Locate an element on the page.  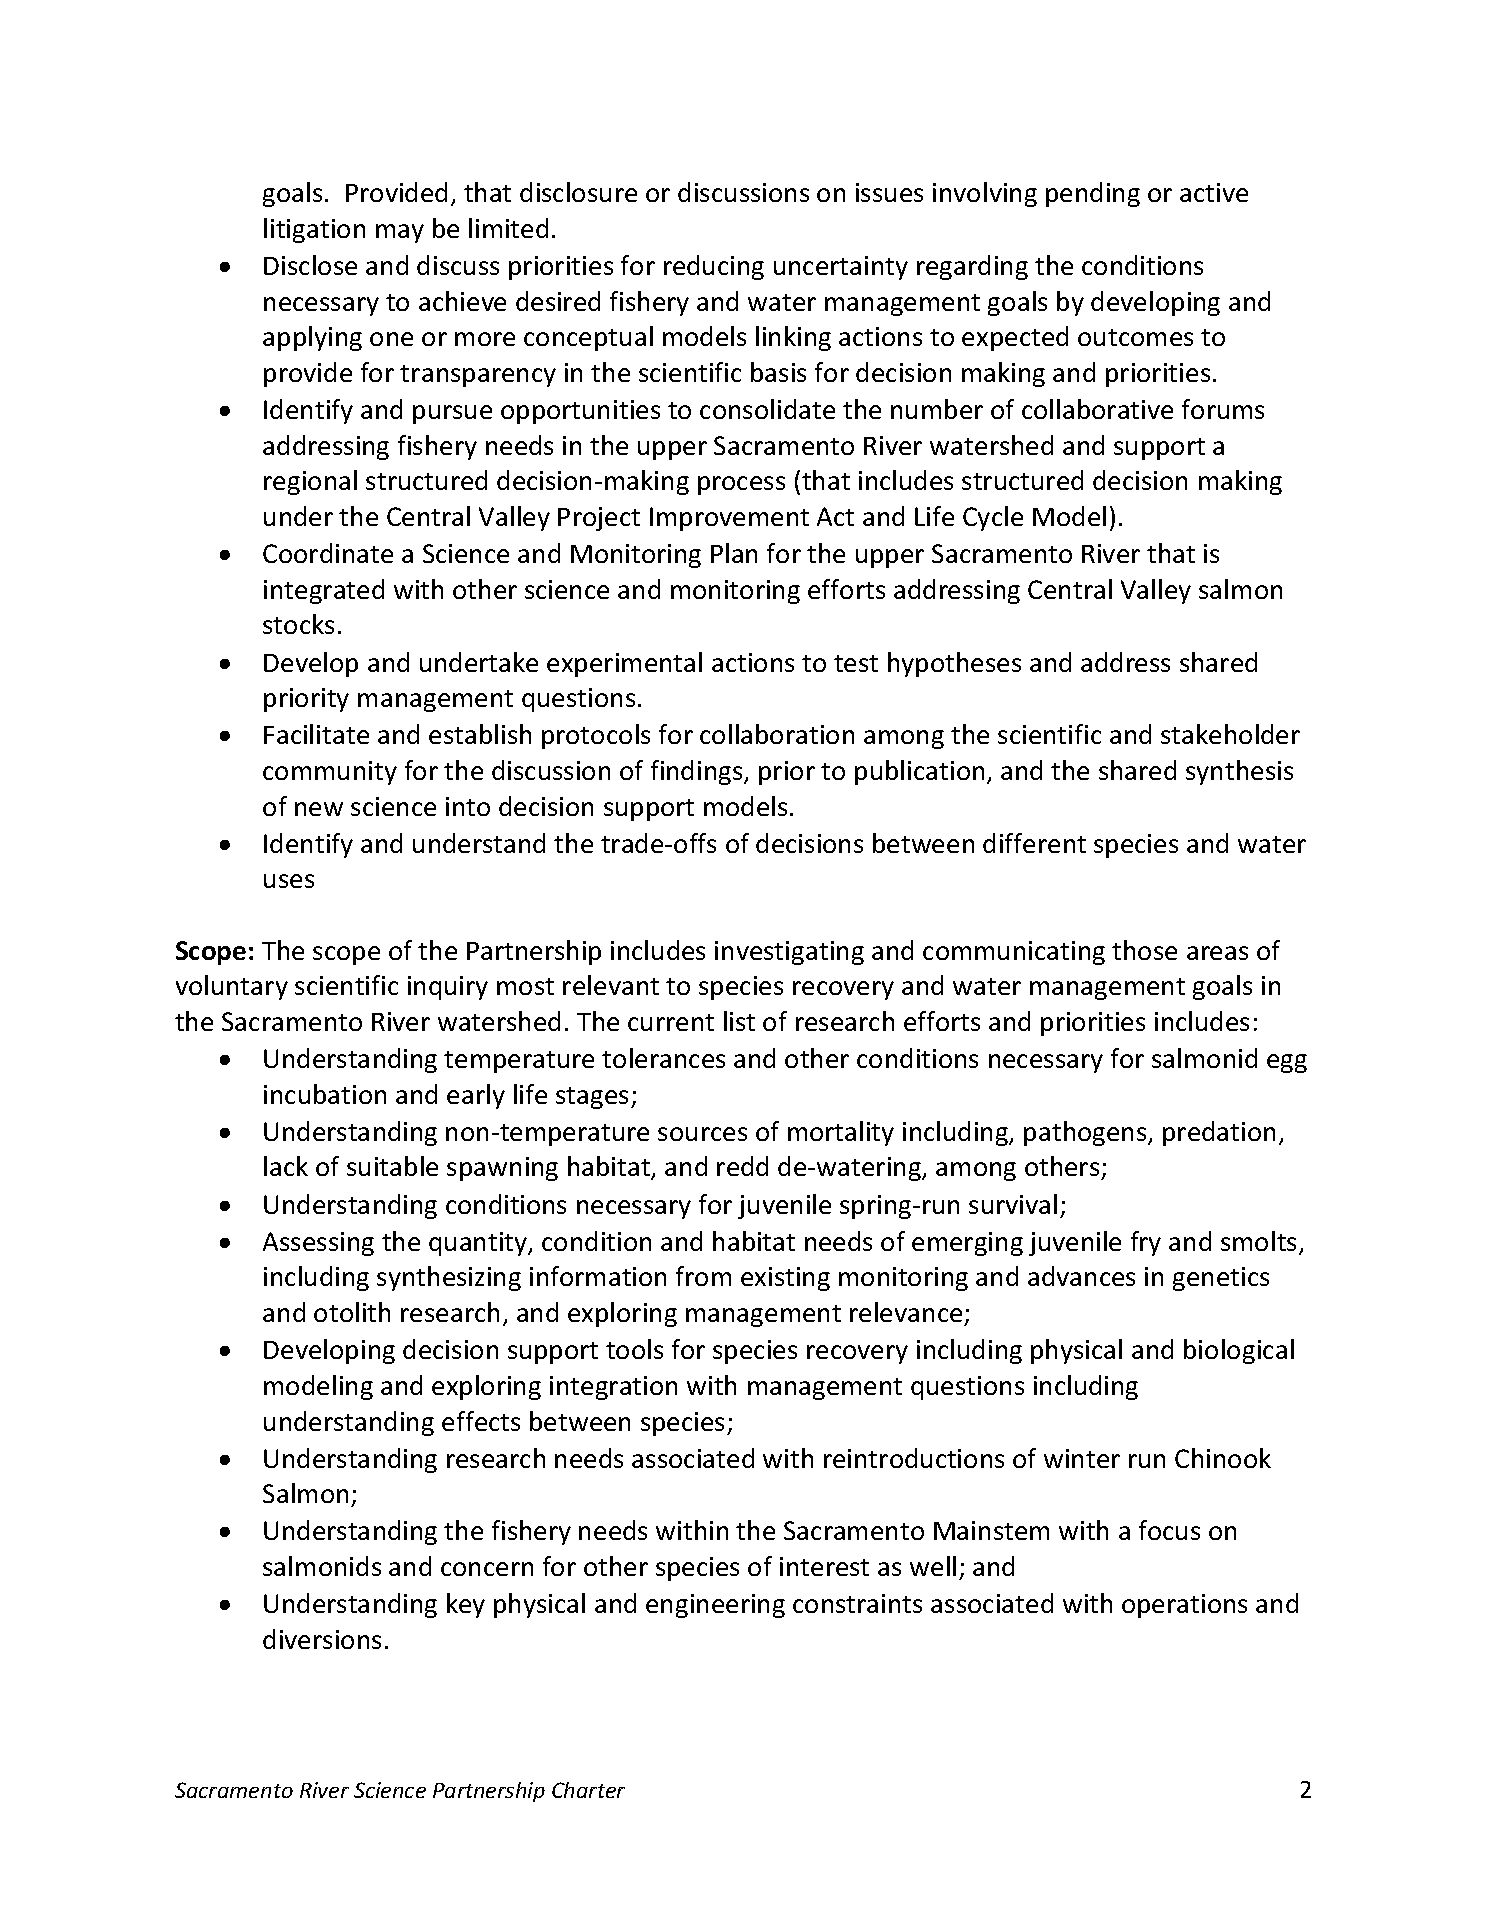
diversions is located at coordinates (322, 1639).
